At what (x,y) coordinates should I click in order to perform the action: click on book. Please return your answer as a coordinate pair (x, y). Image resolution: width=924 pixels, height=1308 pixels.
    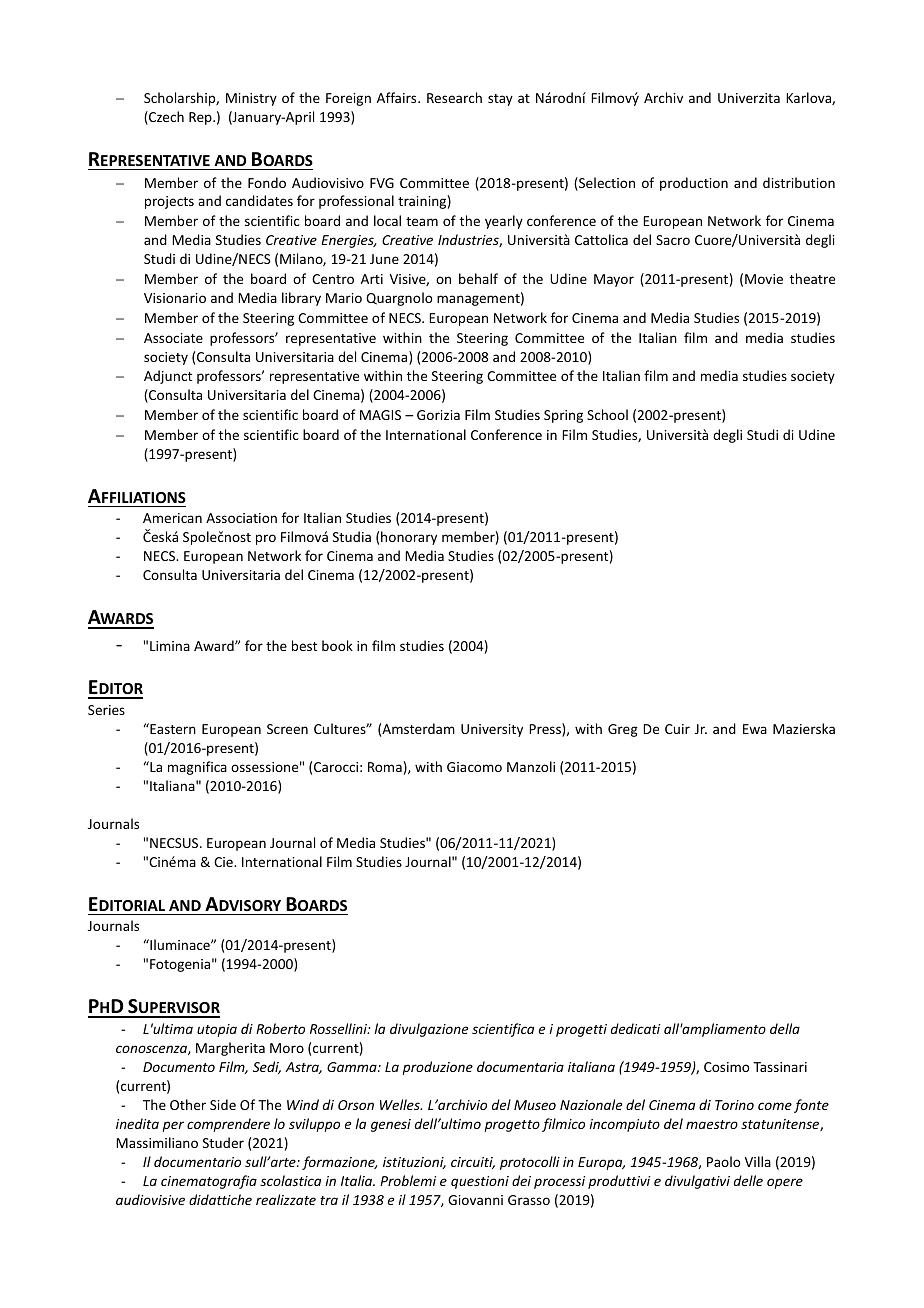
    Looking at the image, I should click on (337, 645).
